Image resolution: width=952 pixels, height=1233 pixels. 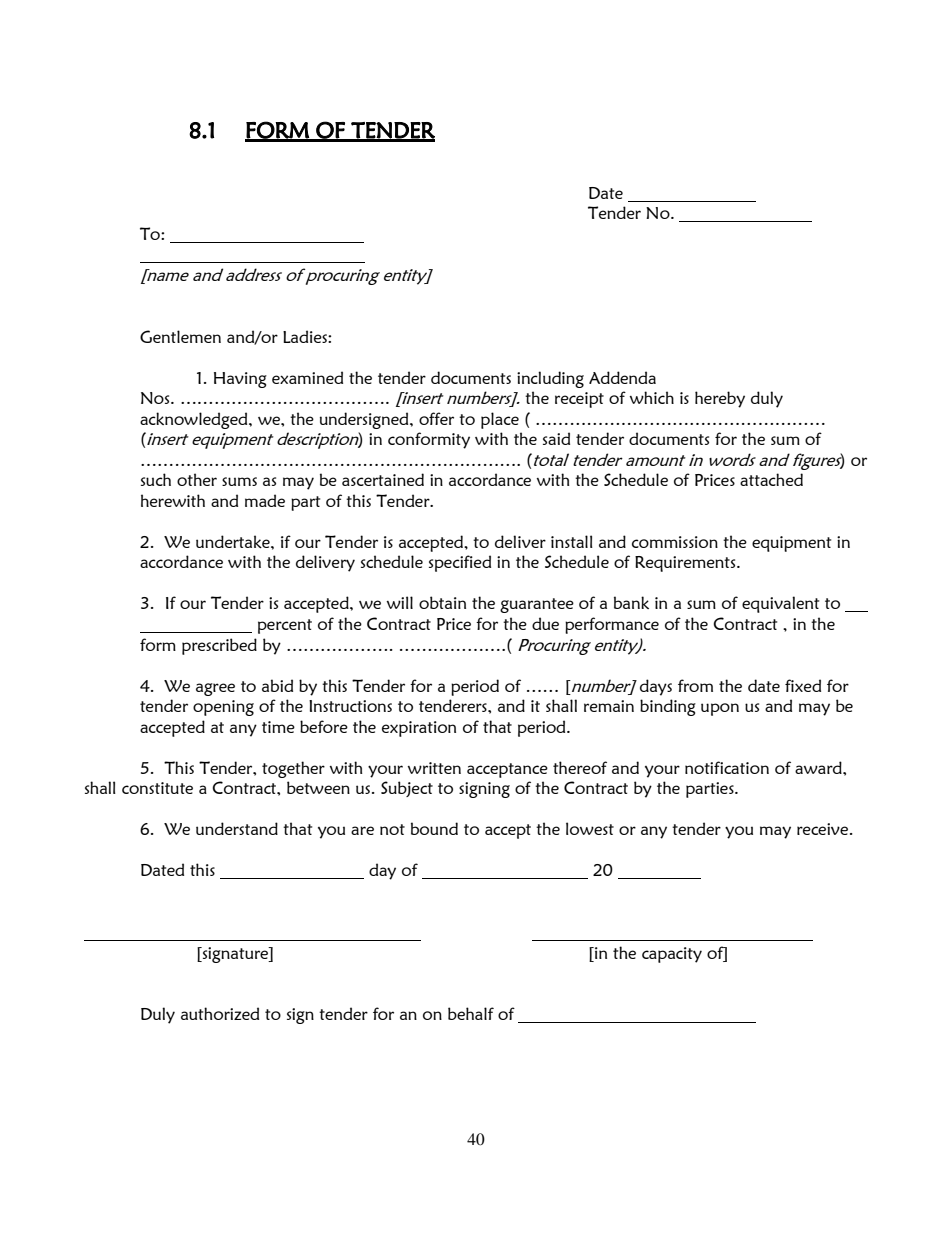 What do you see at coordinates (720, 399) in the document?
I see `hereby` at bounding box center [720, 399].
